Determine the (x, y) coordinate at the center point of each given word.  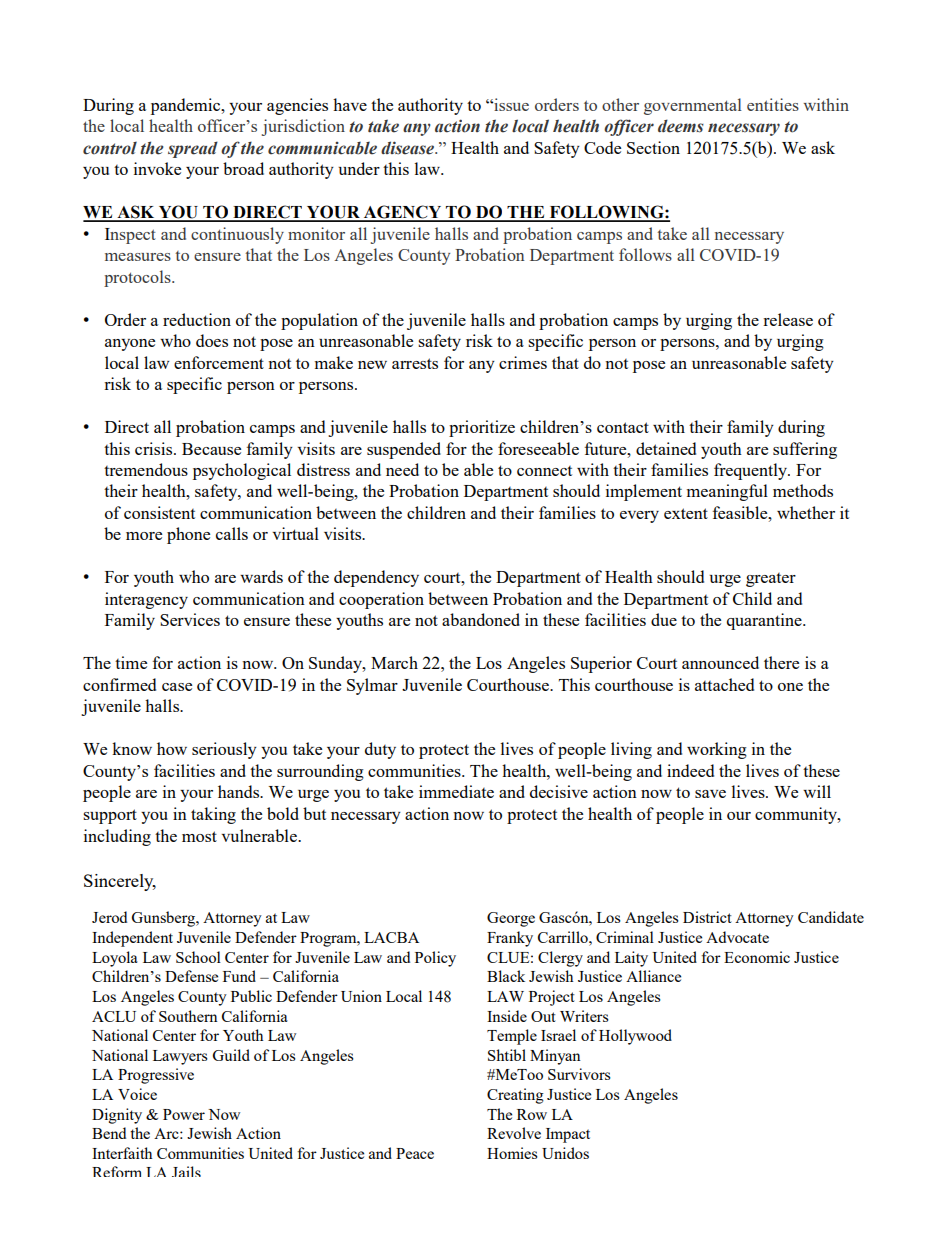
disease (409, 148)
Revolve (514, 1133)
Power (184, 1114)
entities (773, 104)
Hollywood (635, 1037)
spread (193, 149)
